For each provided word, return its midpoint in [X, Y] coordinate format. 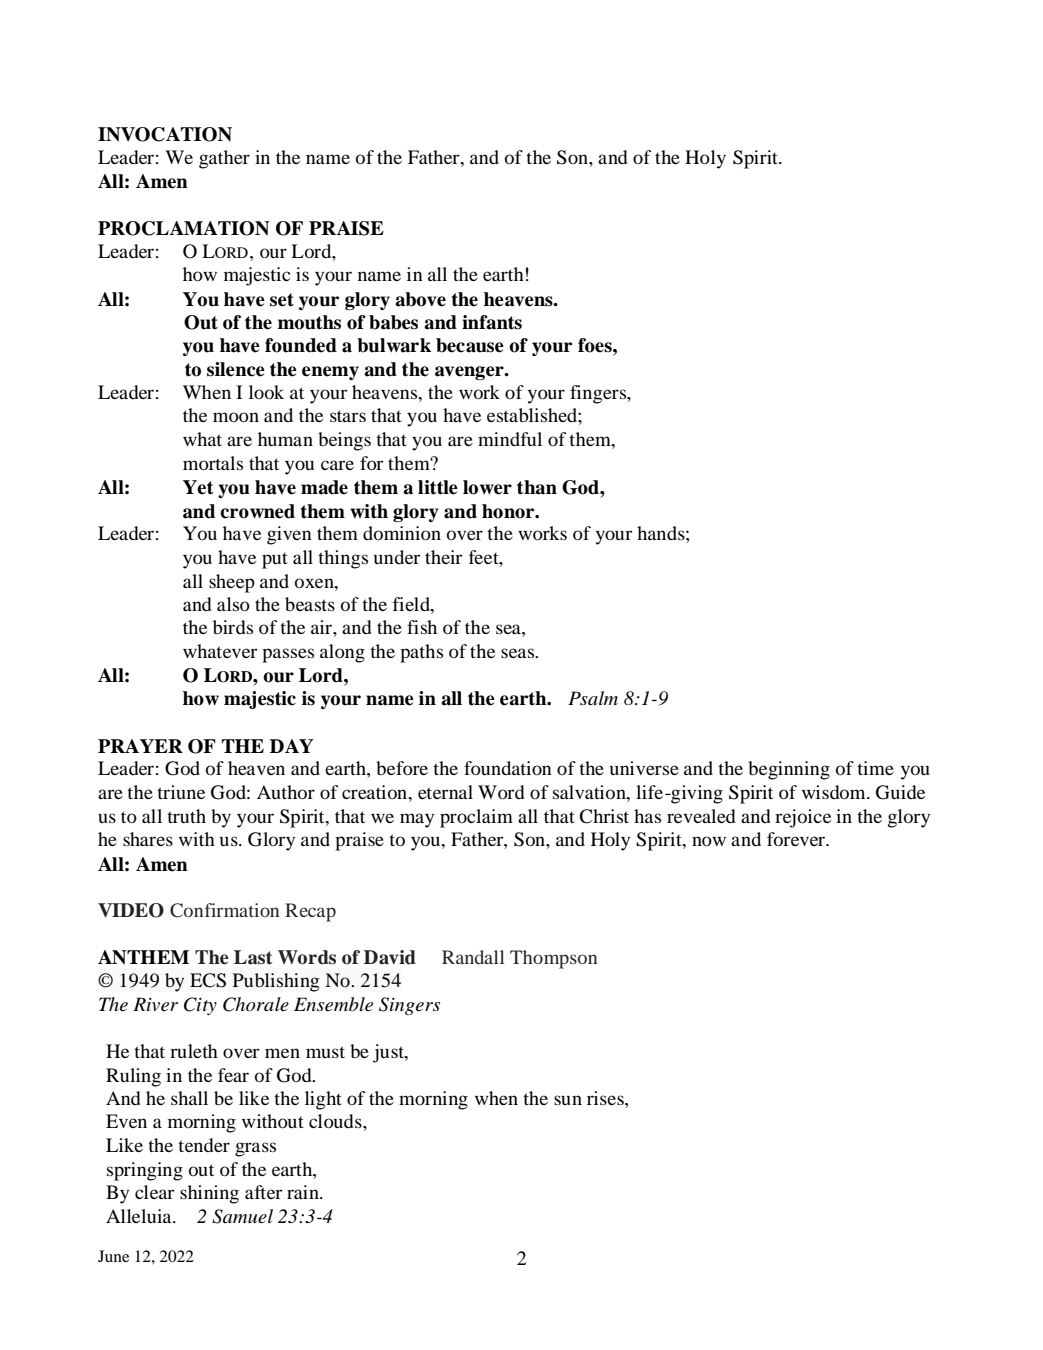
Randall [473, 957]
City [200, 1006]
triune [181, 792]
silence [236, 369]
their [443, 557]
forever [797, 839]
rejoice [803, 818]
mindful [510, 439]
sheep [232, 583]
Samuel [242, 1216]
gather [224, 159]
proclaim [476, 818]
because [470, 345]
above [420, 299]
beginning [789, 770]
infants [492, 322]
